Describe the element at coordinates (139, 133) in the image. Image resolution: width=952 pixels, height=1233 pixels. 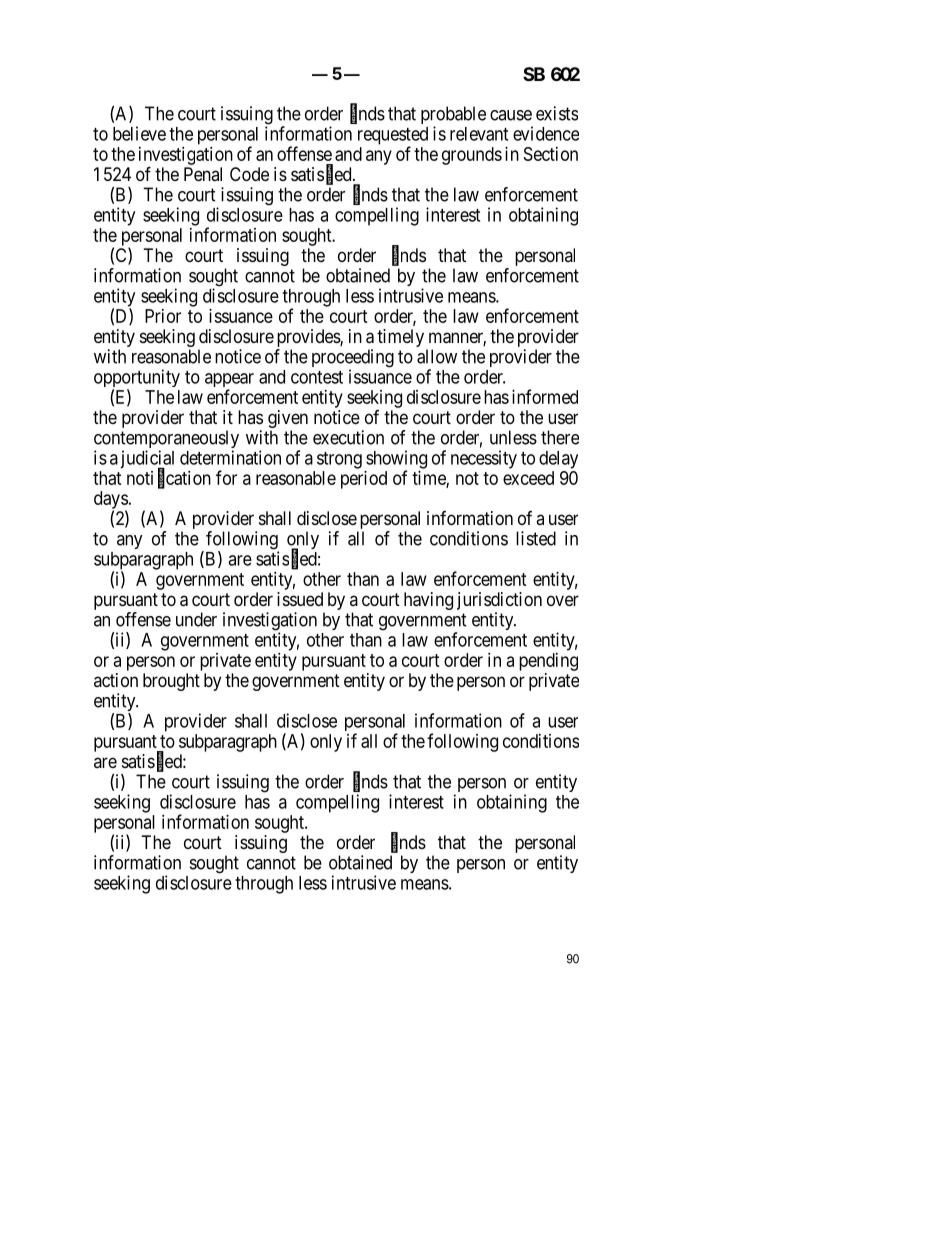
I see `believe` at that location.
